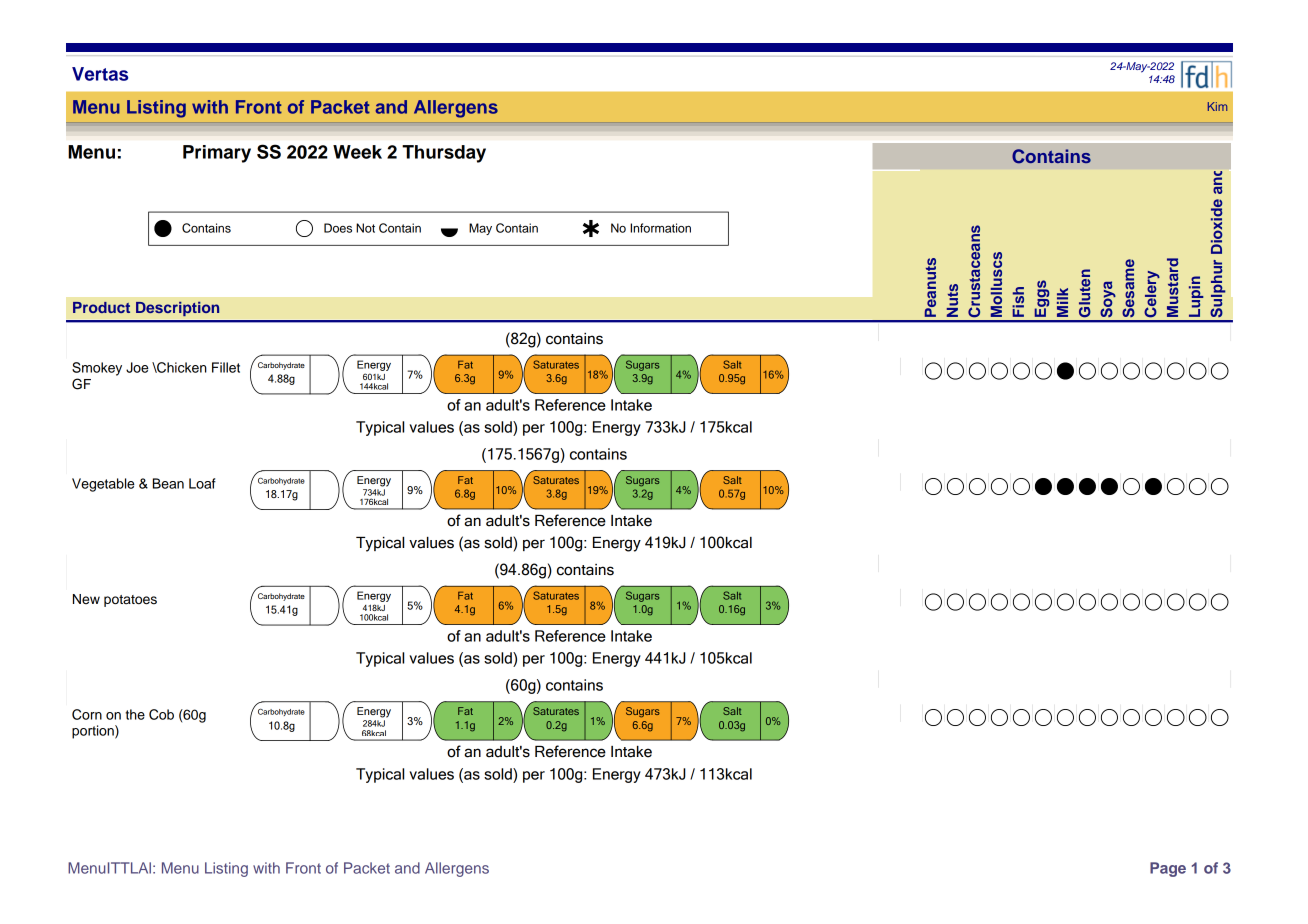  Describe the element at coordinates (365, 228) in the screenshot. I see `Not` at that location.
